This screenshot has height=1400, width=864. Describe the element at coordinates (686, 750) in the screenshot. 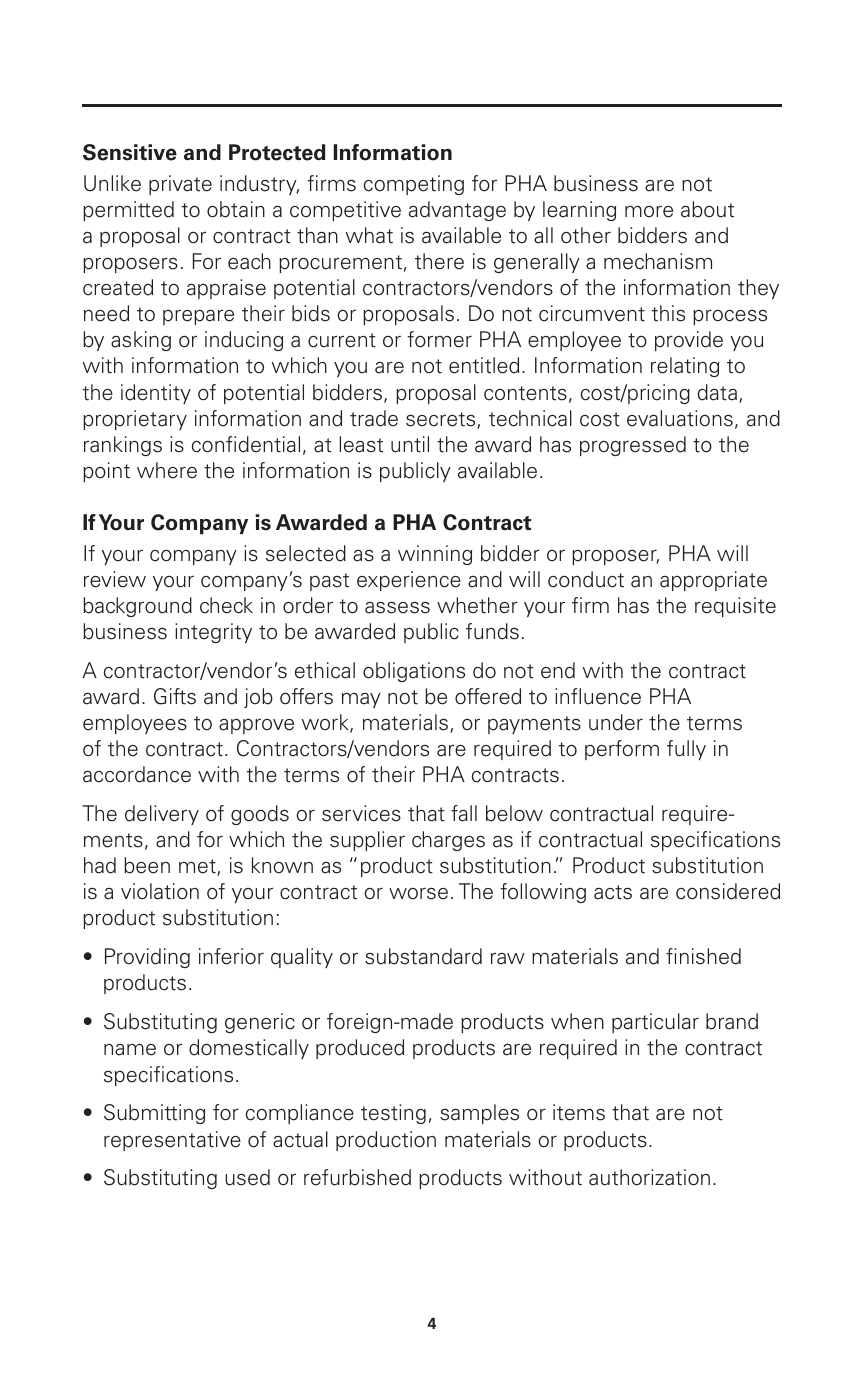

I see `fully` at that location.
